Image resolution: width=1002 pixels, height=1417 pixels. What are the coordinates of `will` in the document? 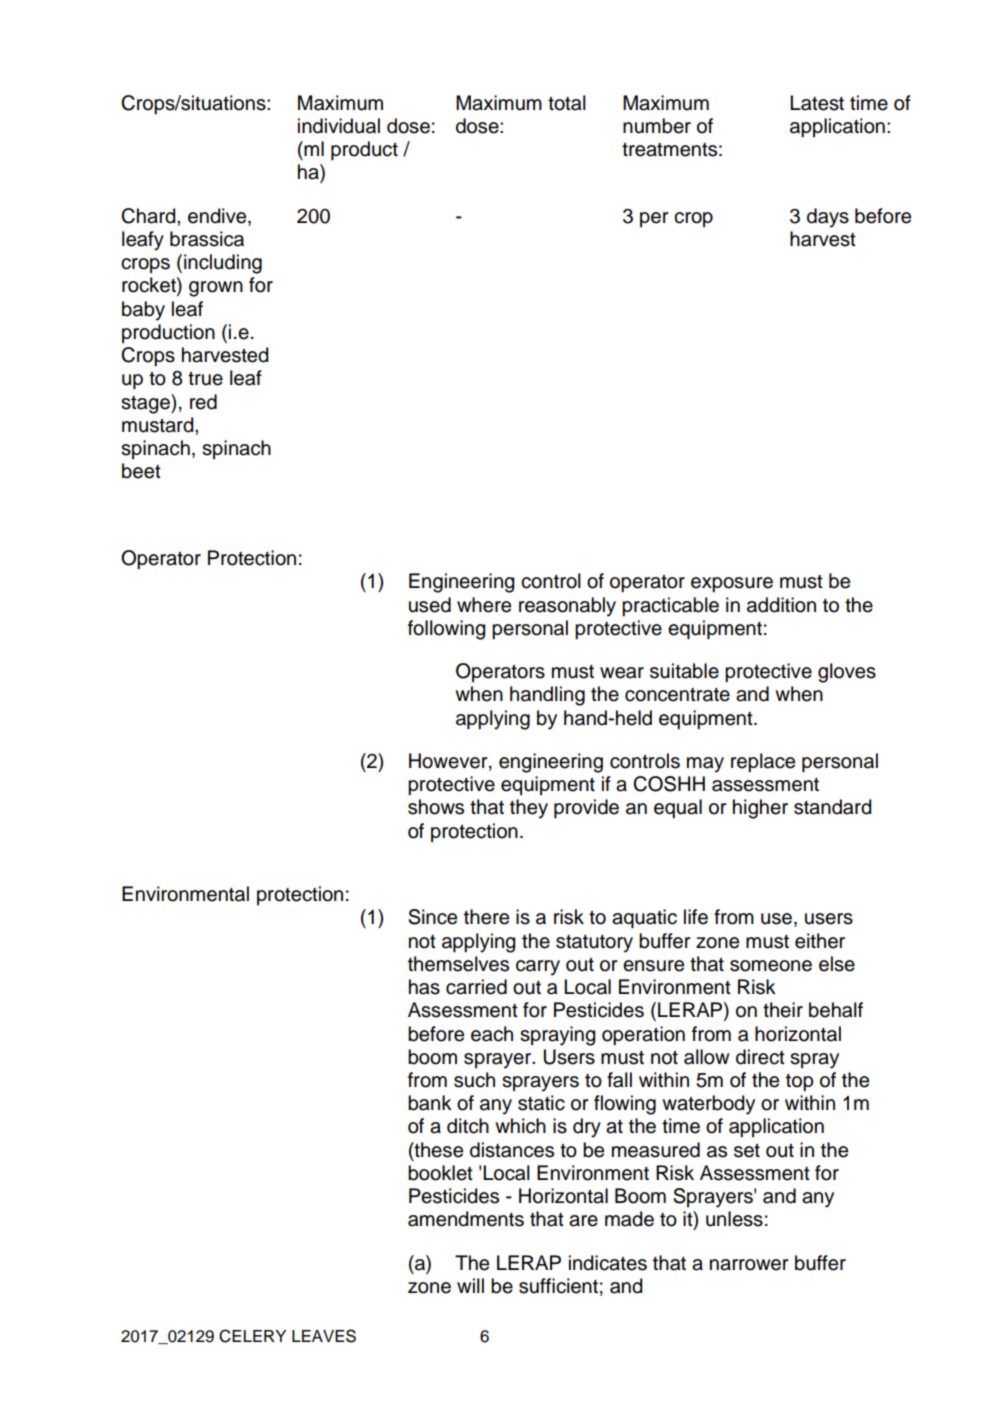 It's located at (470, 1285).
